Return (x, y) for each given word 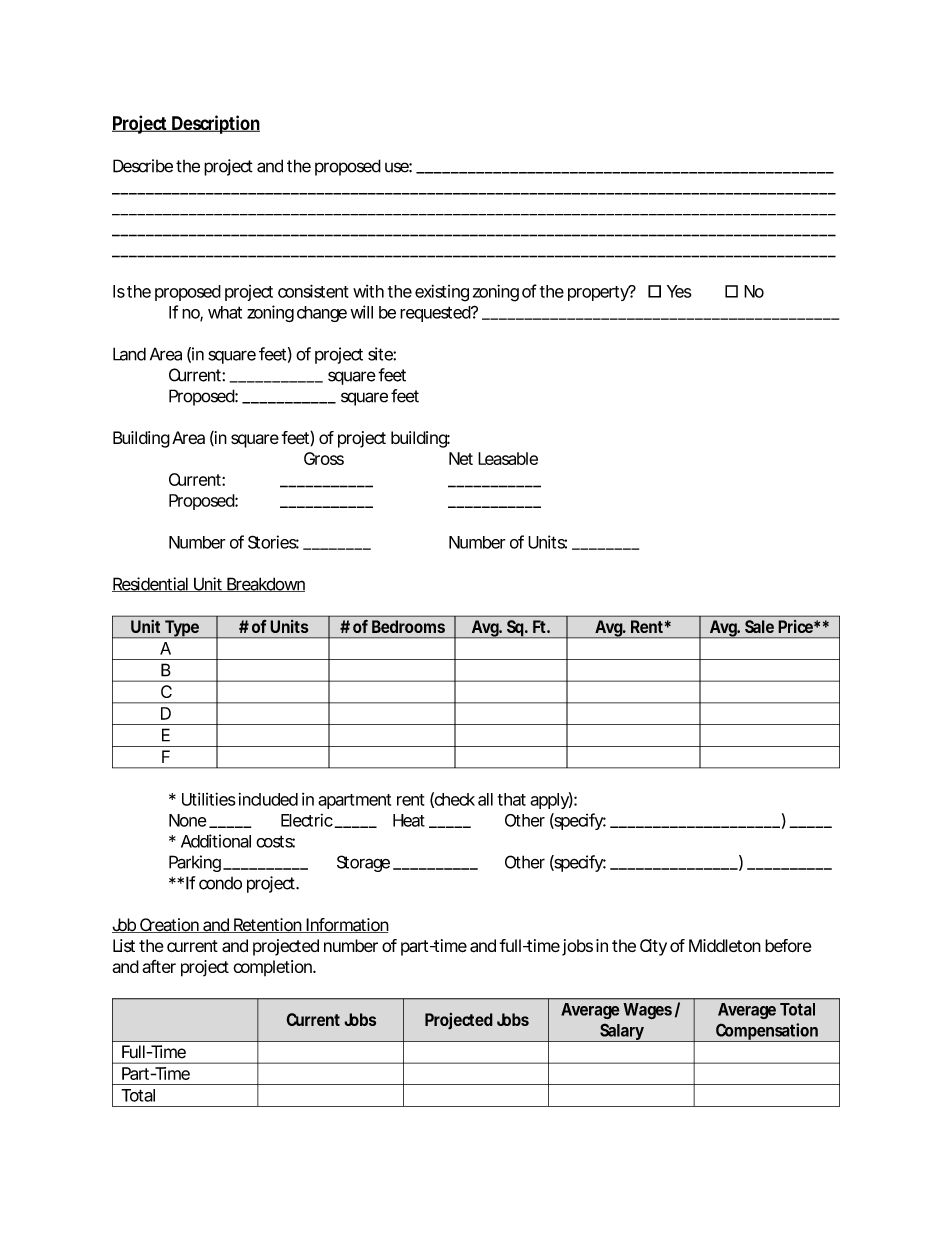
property (599, 293)
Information (346, 925)
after (159, 966)
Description (215, 124)
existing (442, 293)
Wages (647, 1011)
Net (461, 458)
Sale (759, 626)
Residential (151, 584)
